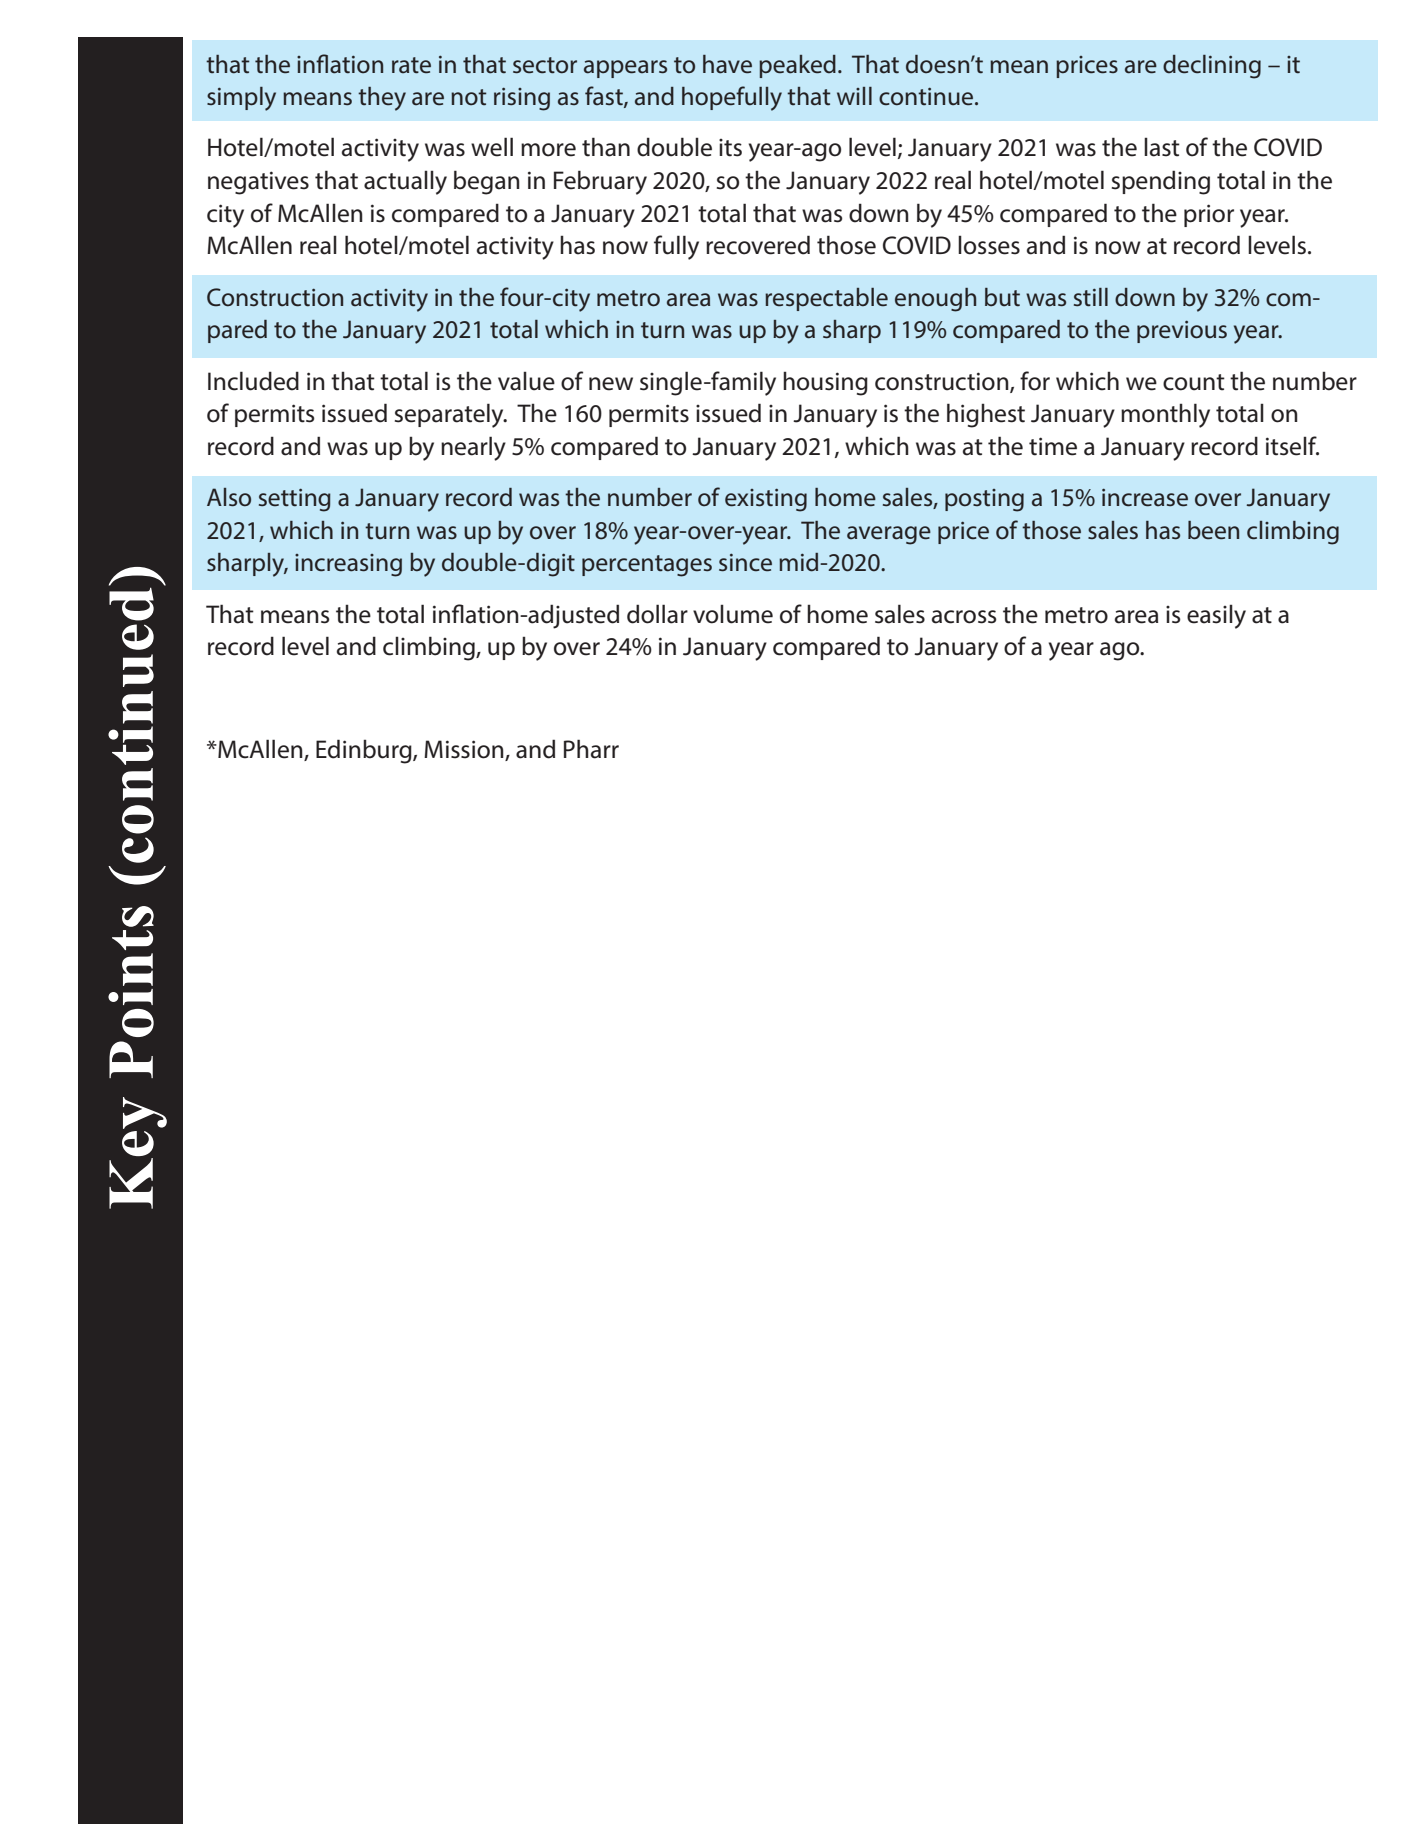 This screenshot has width=1426, height=1846. What do you see at coordinates (1165, 415) in the screenshot?
I see `monthly` at bounding box center [1165, 415].
